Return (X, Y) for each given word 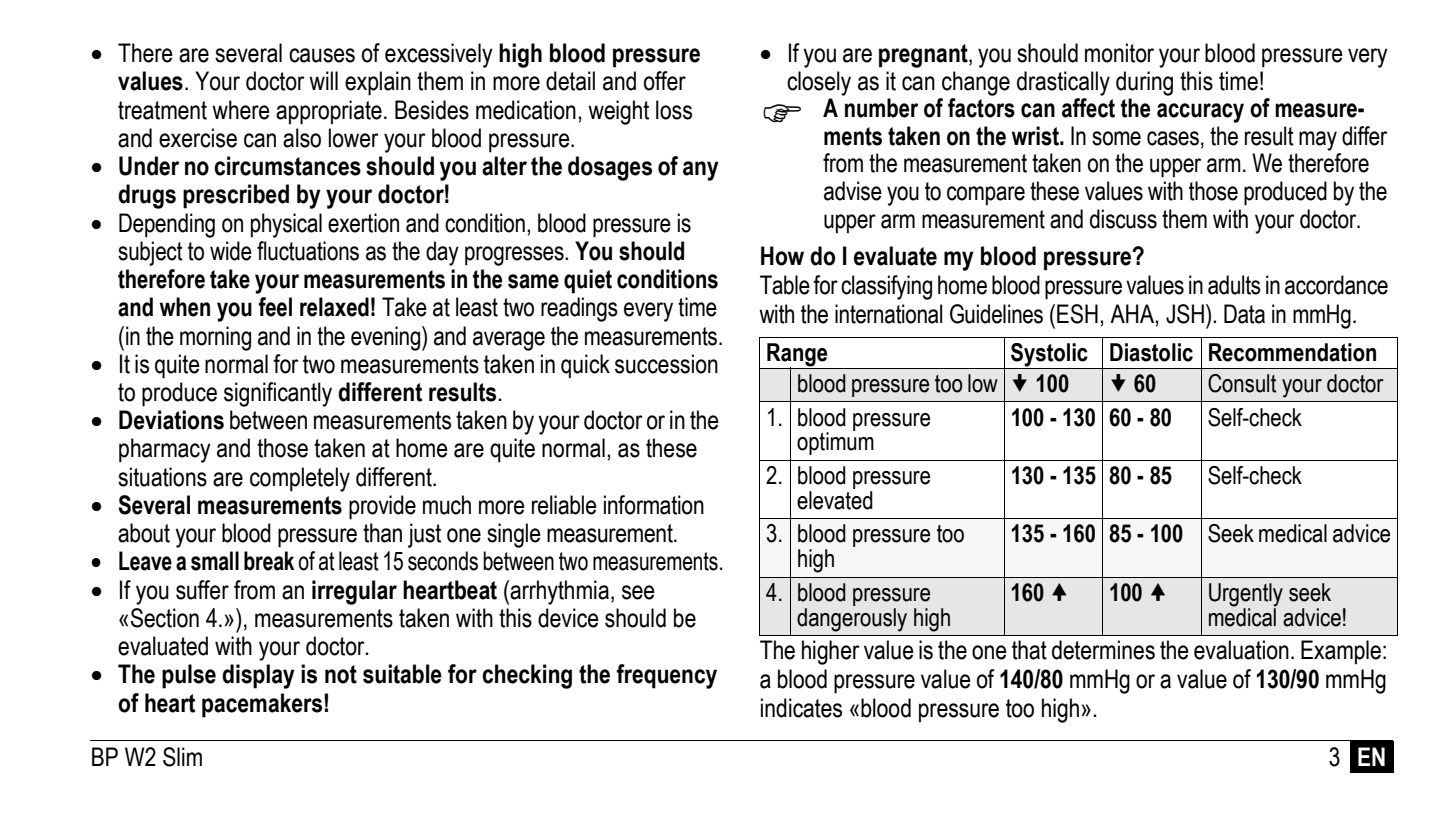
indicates (801, 708)
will (323, 80)
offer (665, 81)
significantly (278, 394)
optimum (835, 442)
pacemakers (262, 705)
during (1144, 83)
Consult (1242, 383)
